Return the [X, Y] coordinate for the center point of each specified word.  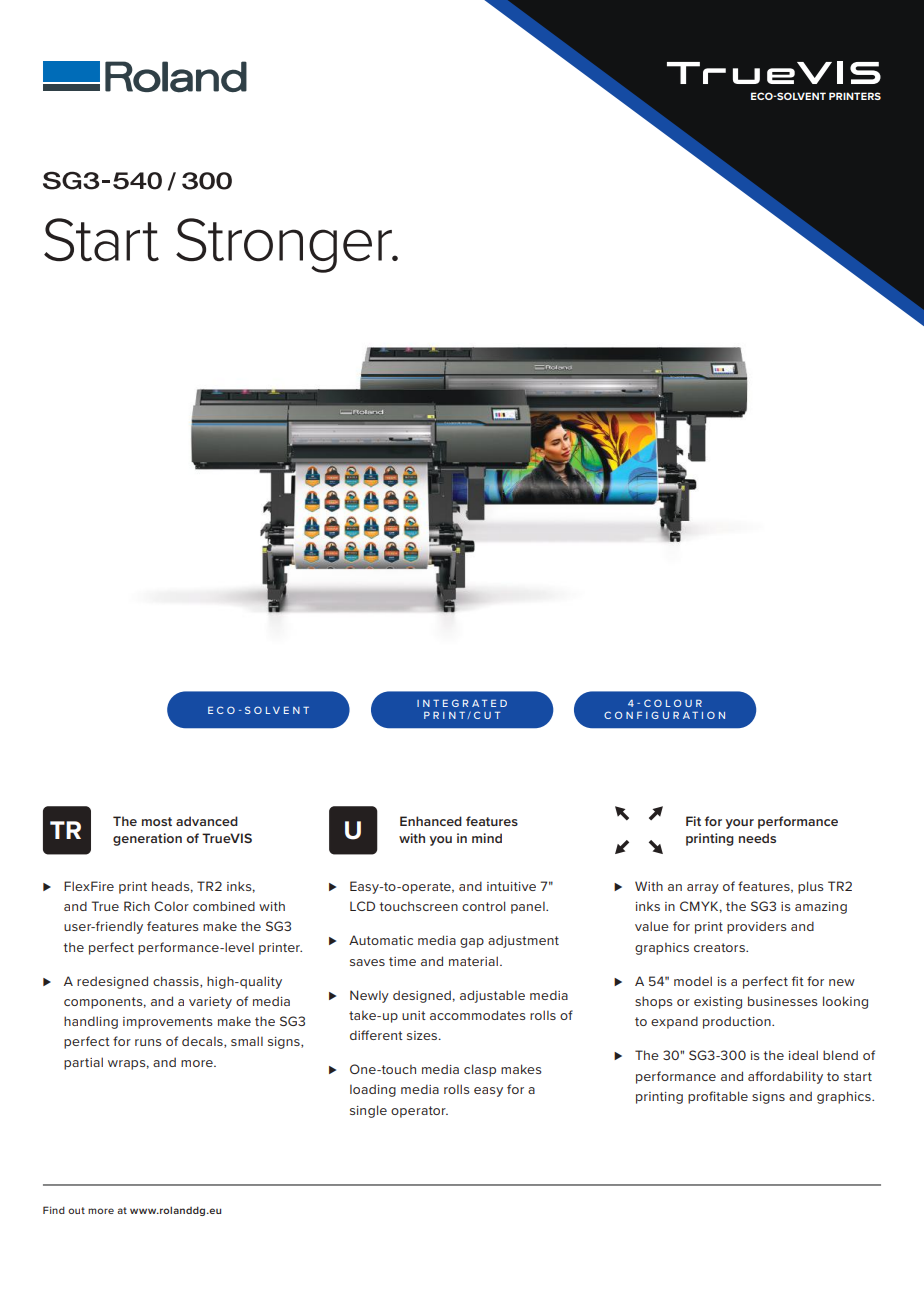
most [157, 821]
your [739, 824]
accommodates [478, 1015]
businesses [783, 1001]
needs [757, 838]
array [703, 889]
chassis [177, 982]
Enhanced [431, 821]
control [483, 906]
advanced [207, 821]
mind [487, 838]
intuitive [511, 886]
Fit [693, 821]
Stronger [285, 245]
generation [147, 839]
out [76, 1210]
